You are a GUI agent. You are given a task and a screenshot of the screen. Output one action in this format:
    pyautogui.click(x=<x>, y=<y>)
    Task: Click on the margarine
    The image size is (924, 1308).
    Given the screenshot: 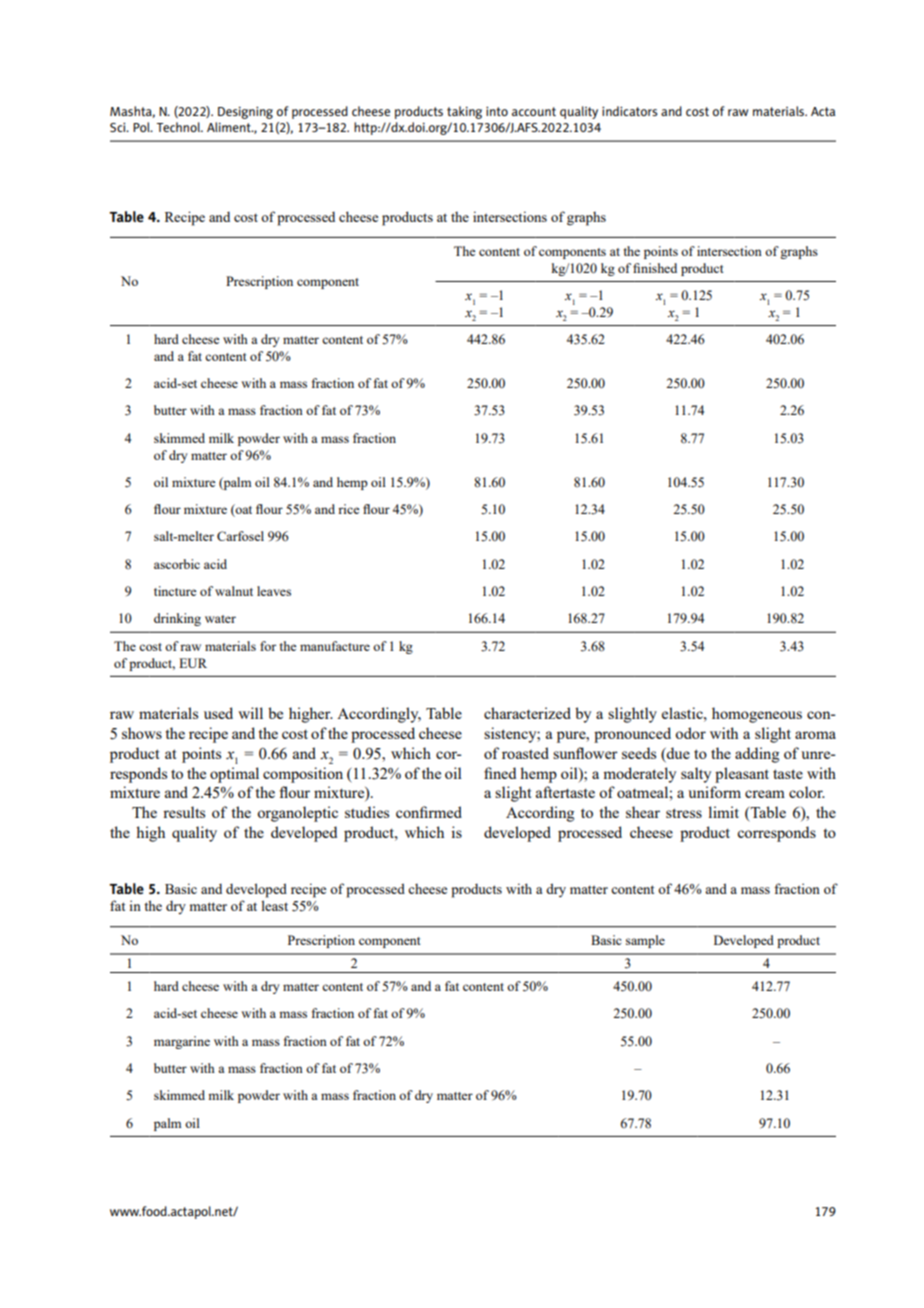 What is the action you would take?
    pyautogui.click(x=182, y=1042)
